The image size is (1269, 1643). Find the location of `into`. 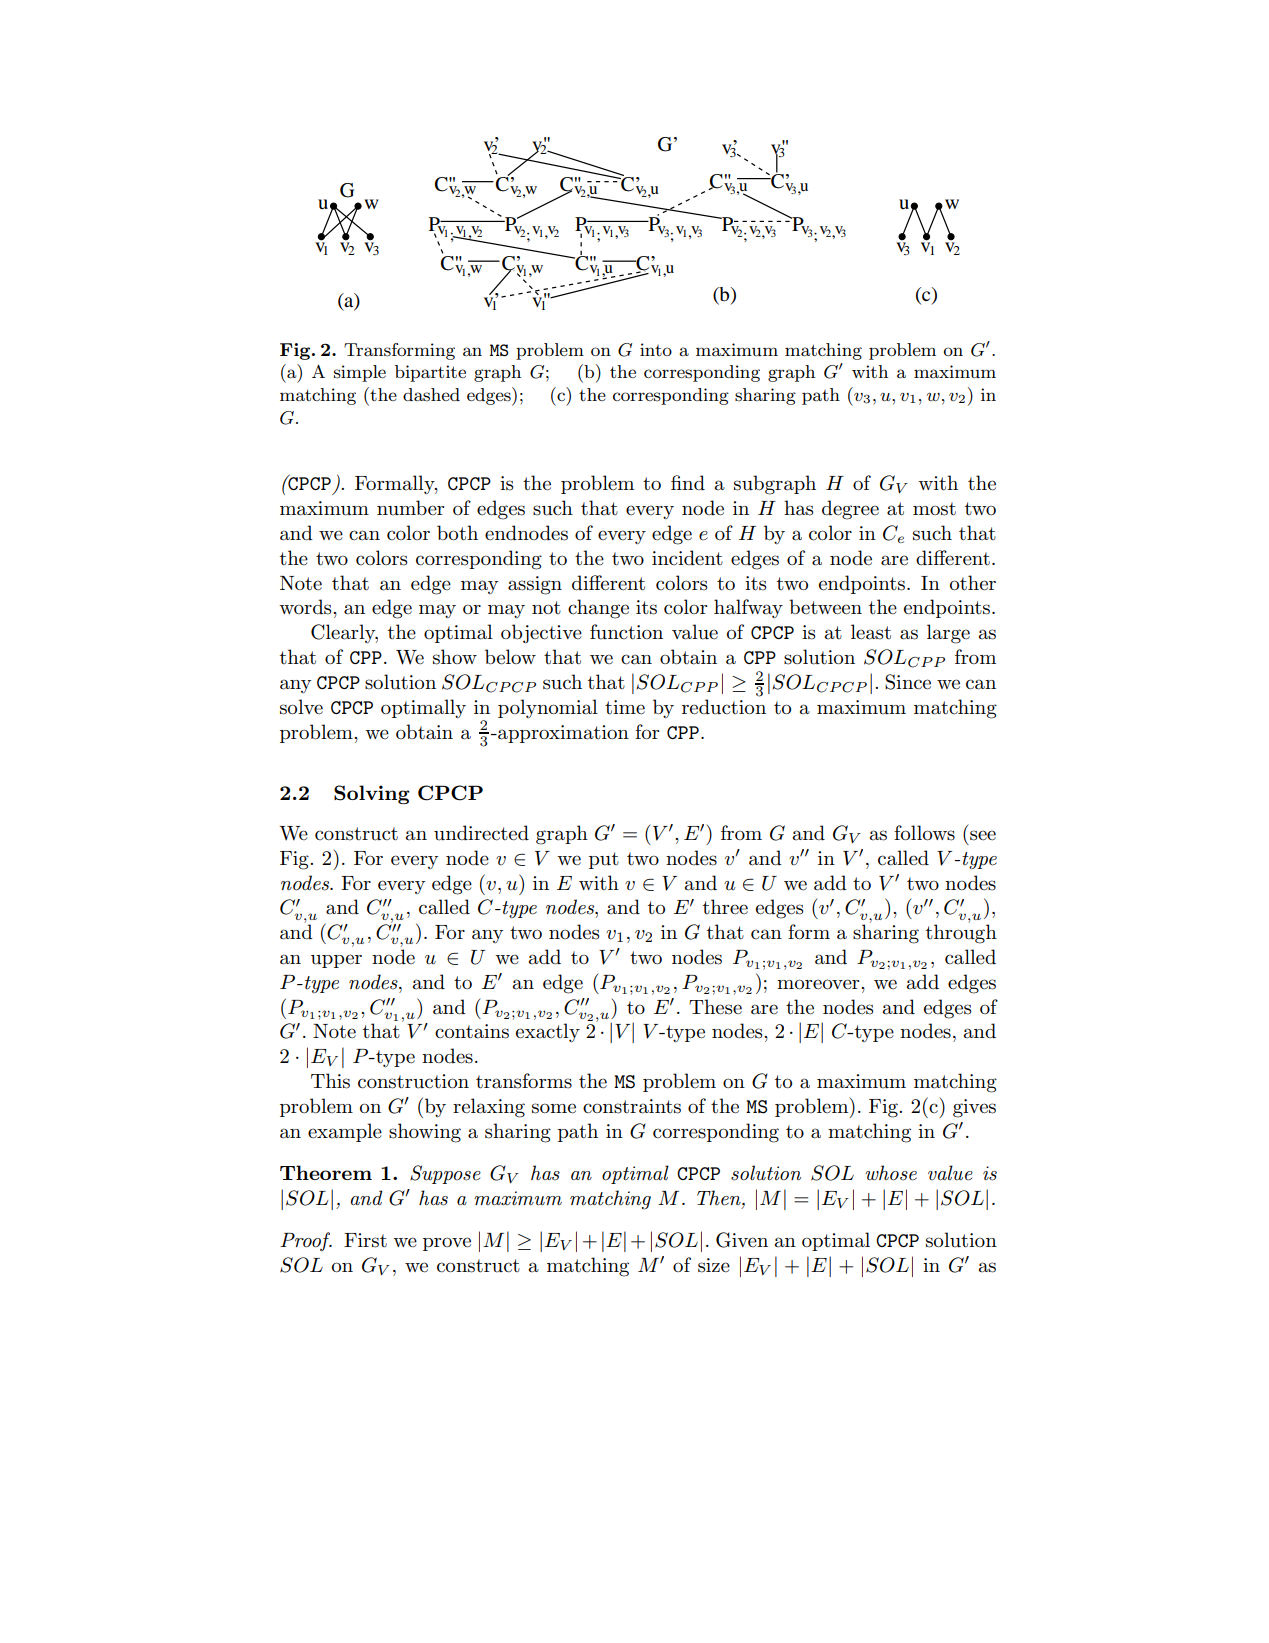

into is located at coordinates (656, 349).
